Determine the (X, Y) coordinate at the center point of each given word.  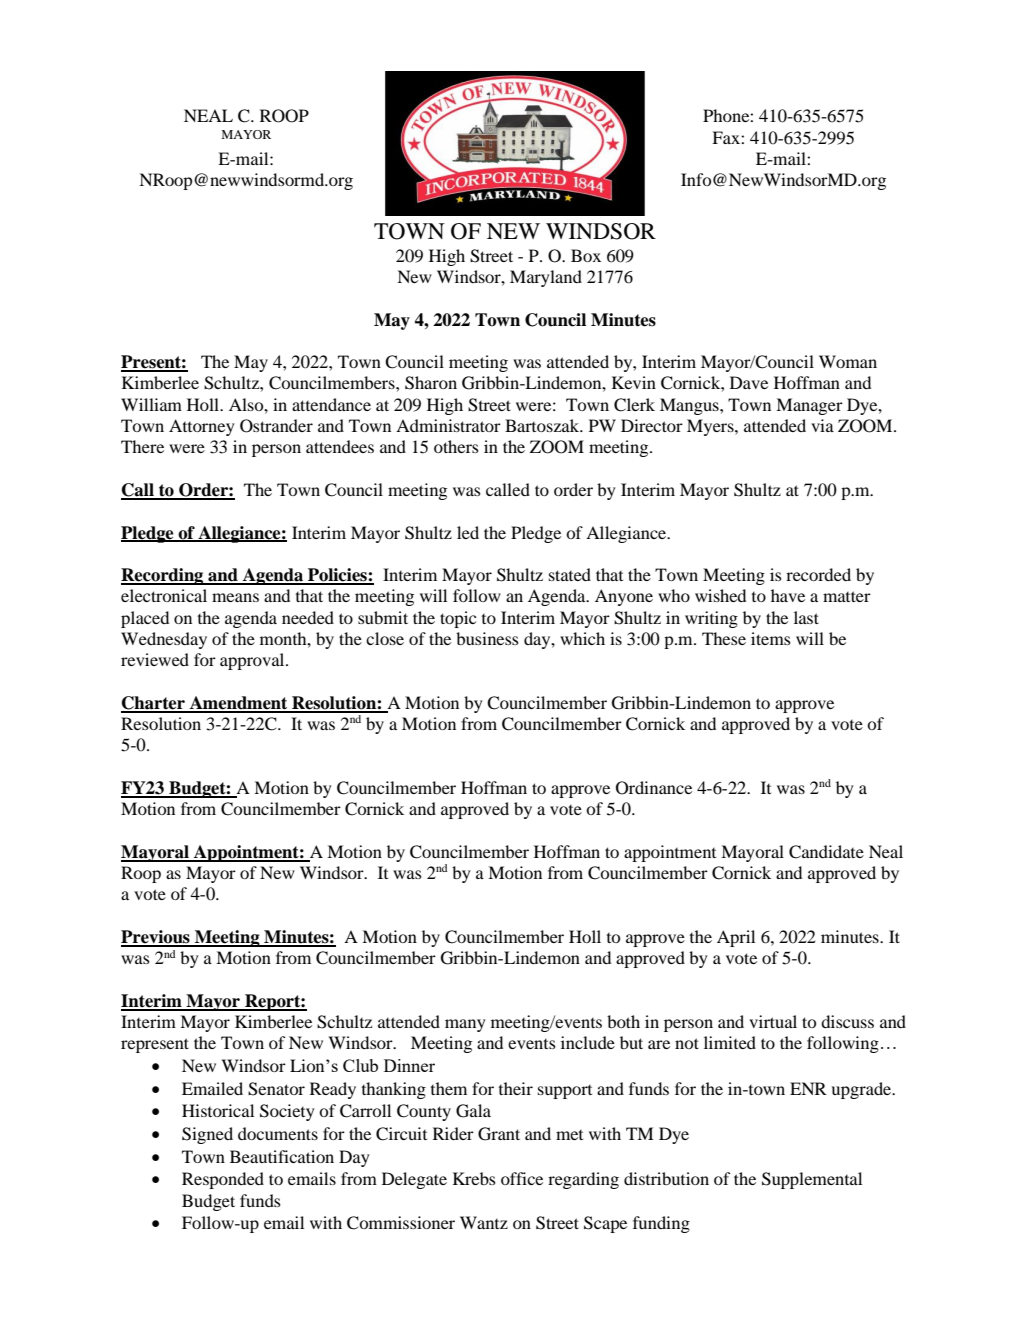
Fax (727, 137)
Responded (223, 1180)
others (456, 446)
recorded (818, 574)
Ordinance (654, 788)
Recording (163, 576)
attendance (331, 404)
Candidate (826, 852)
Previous (156, 938)
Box (586, 255)
